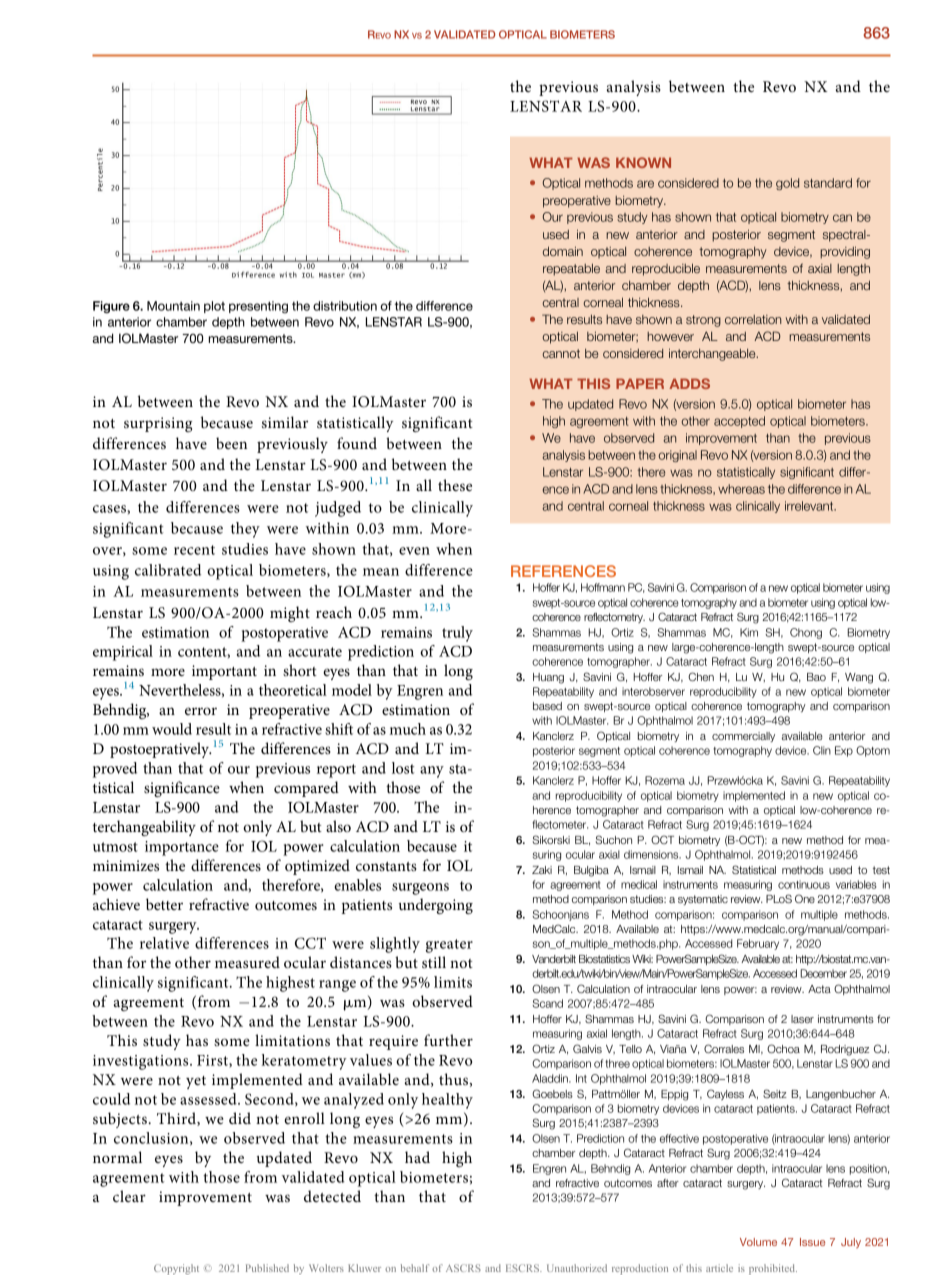 Image resolution: width=952 pixels, height=1275 pixels. Describe the element at coordinates (201, 711) in the screenshot. I see `error` at that location.
